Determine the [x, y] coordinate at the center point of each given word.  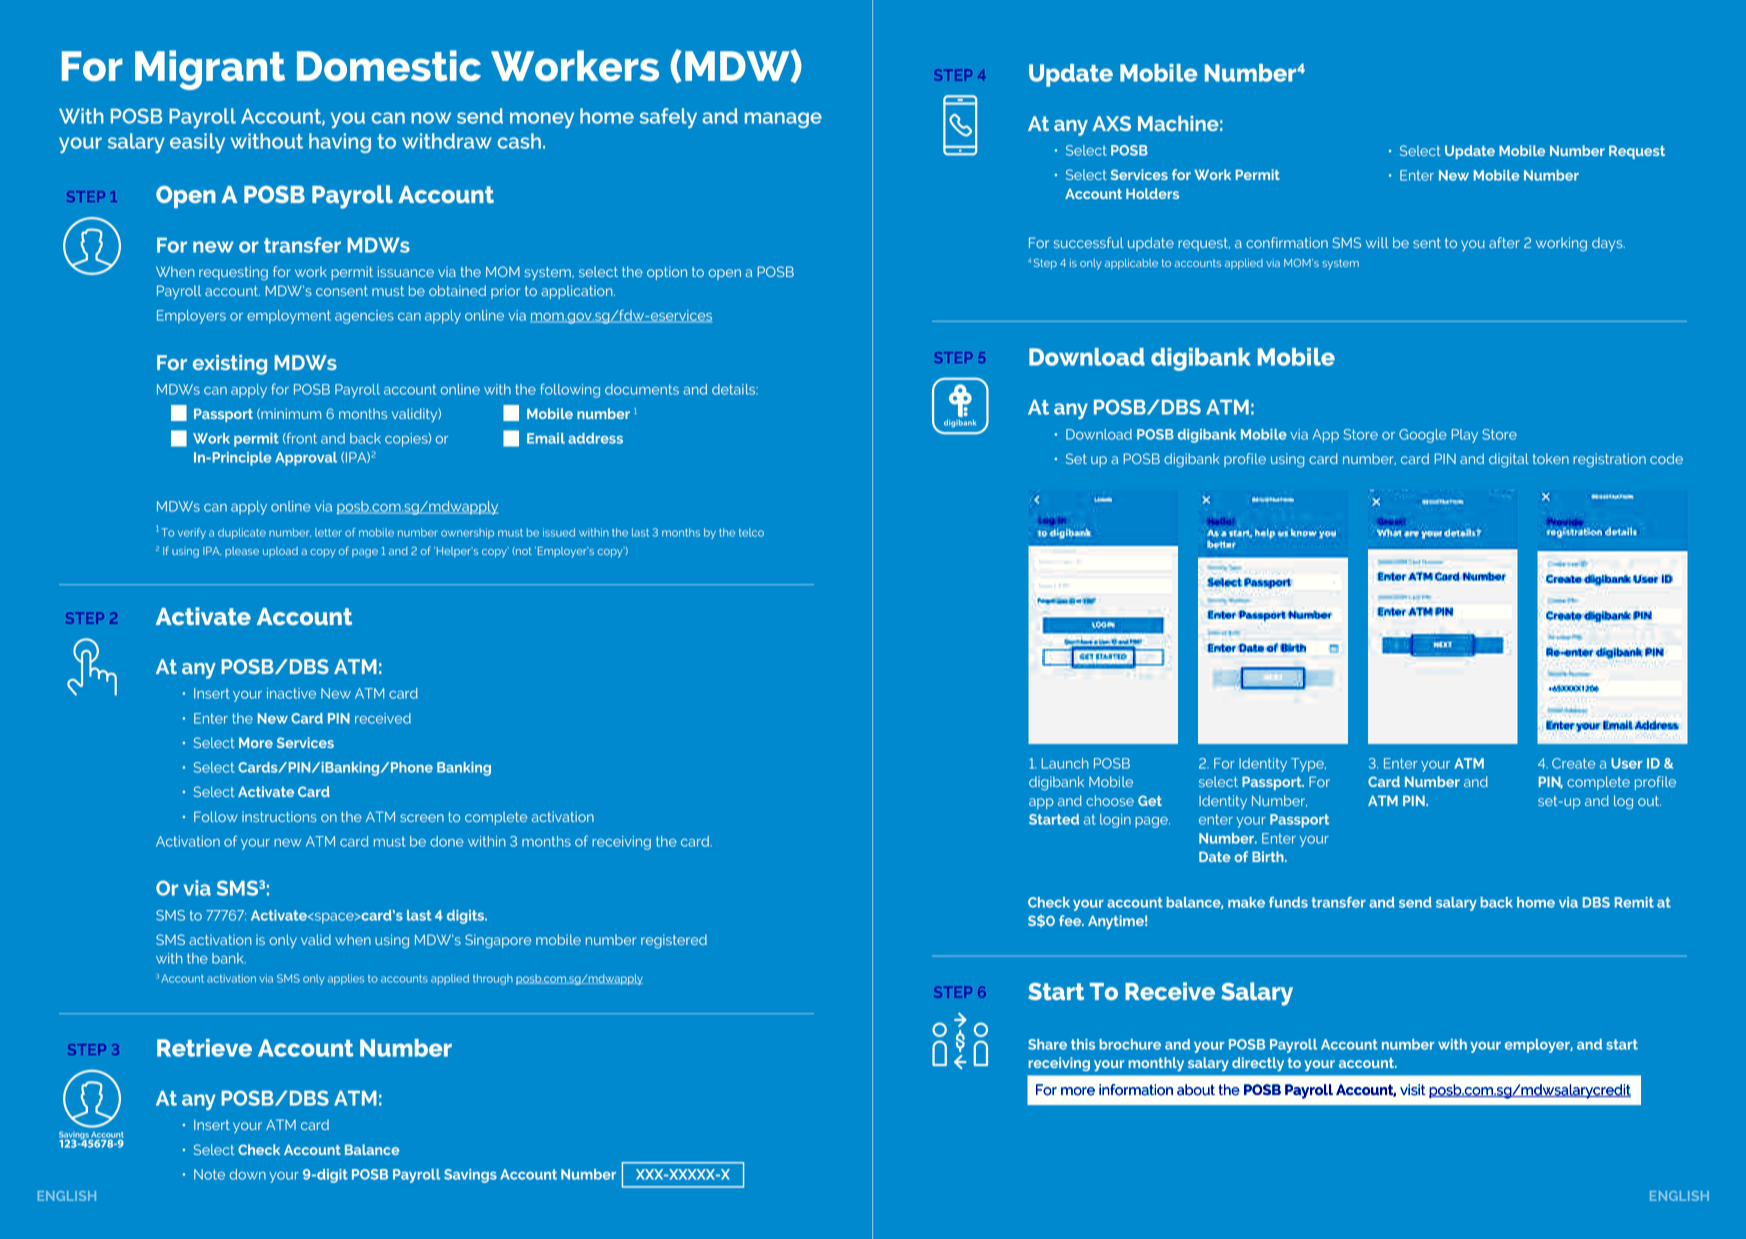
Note [209, 1174]
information [1136, 1090]
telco [751, 532]
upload [280, 552]
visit [1413, 1090]
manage [783, 120]
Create [1573, 763]
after [1504, 242]
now [431, 118]
